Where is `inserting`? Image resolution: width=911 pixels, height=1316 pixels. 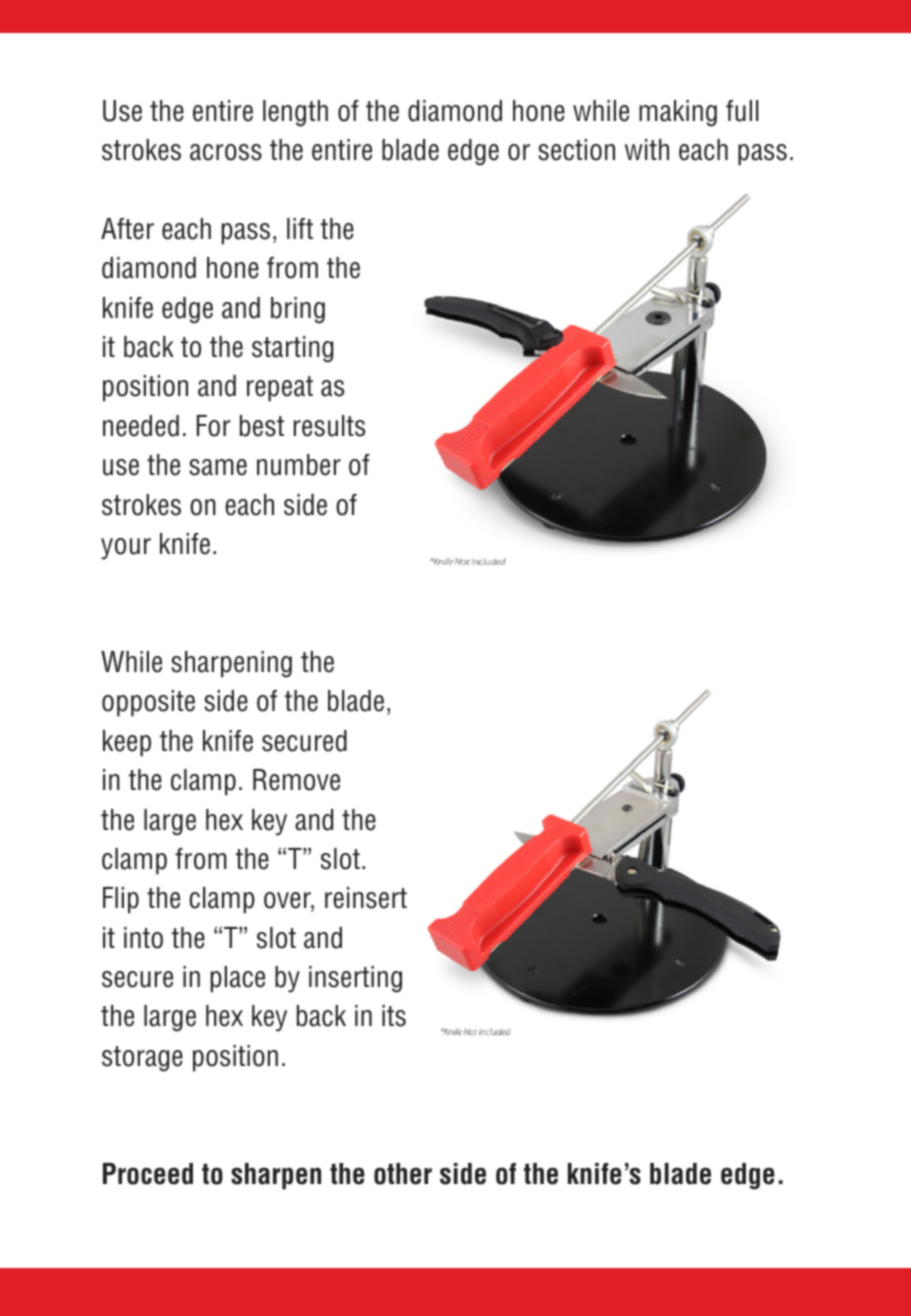
inserting is located at coordinates (355, 979).
